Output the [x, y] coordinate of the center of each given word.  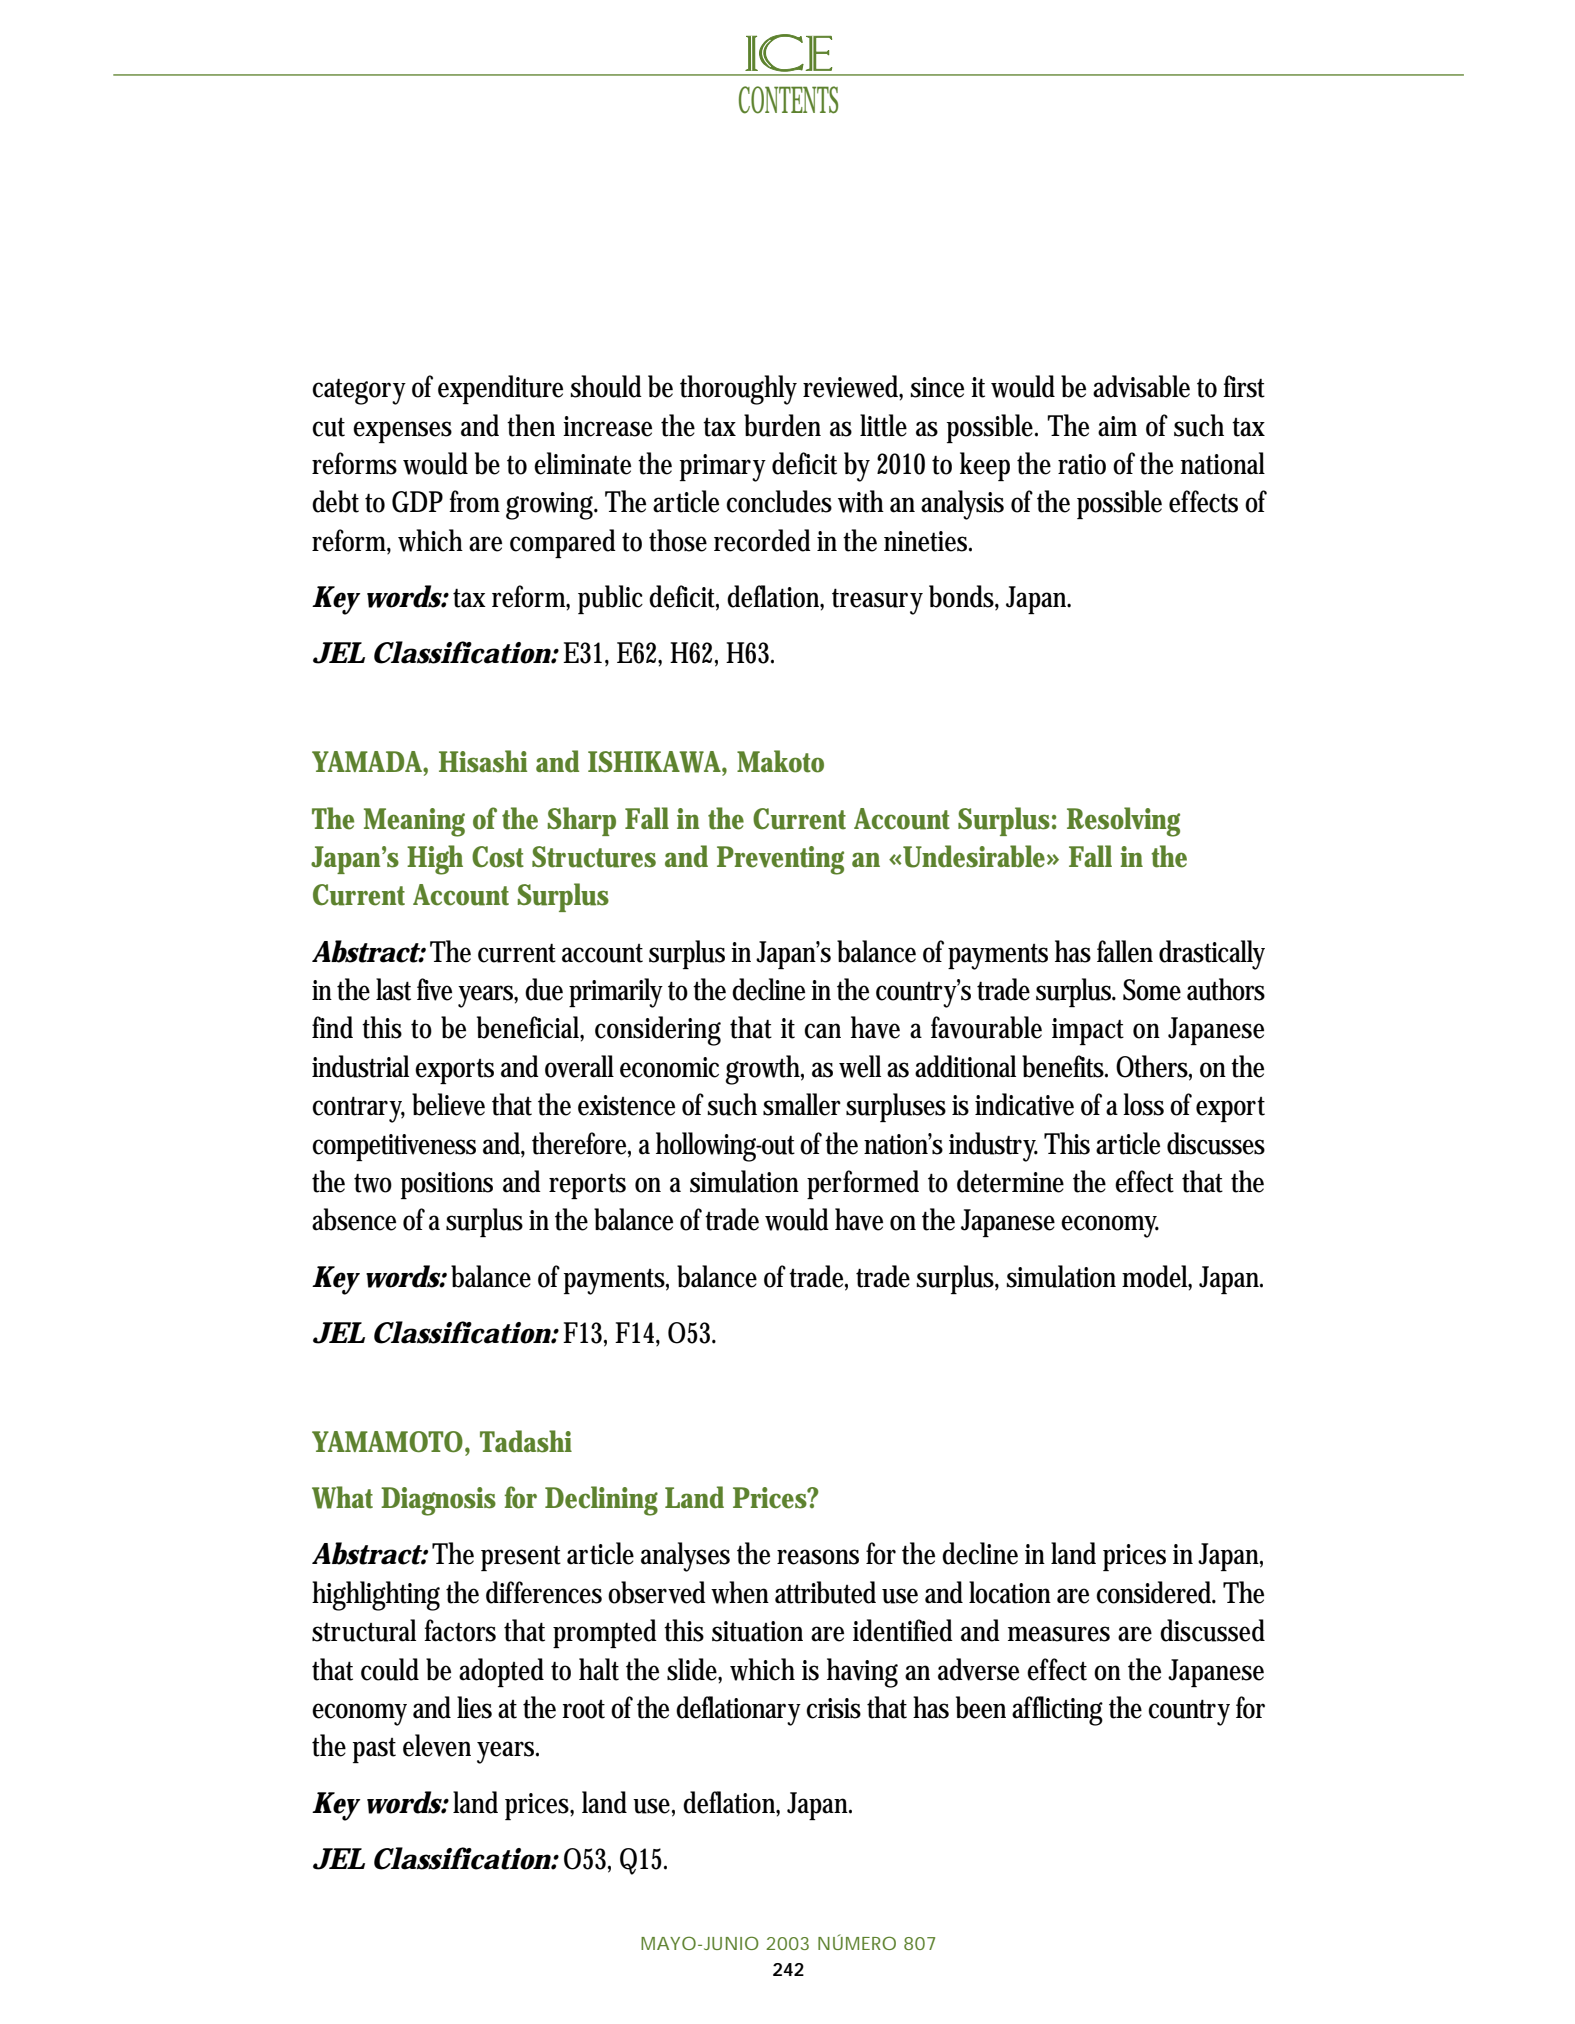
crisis [833, 1708]
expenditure [500, 389]
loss [1143, 1104]
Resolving [1123, 822]
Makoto [780, 761]
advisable [1141, 386]
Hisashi [483, 761]
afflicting [1057, 1711]
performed [863, 1184]
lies [474, 1707]
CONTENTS [788, 100]
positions [447, 1185]
